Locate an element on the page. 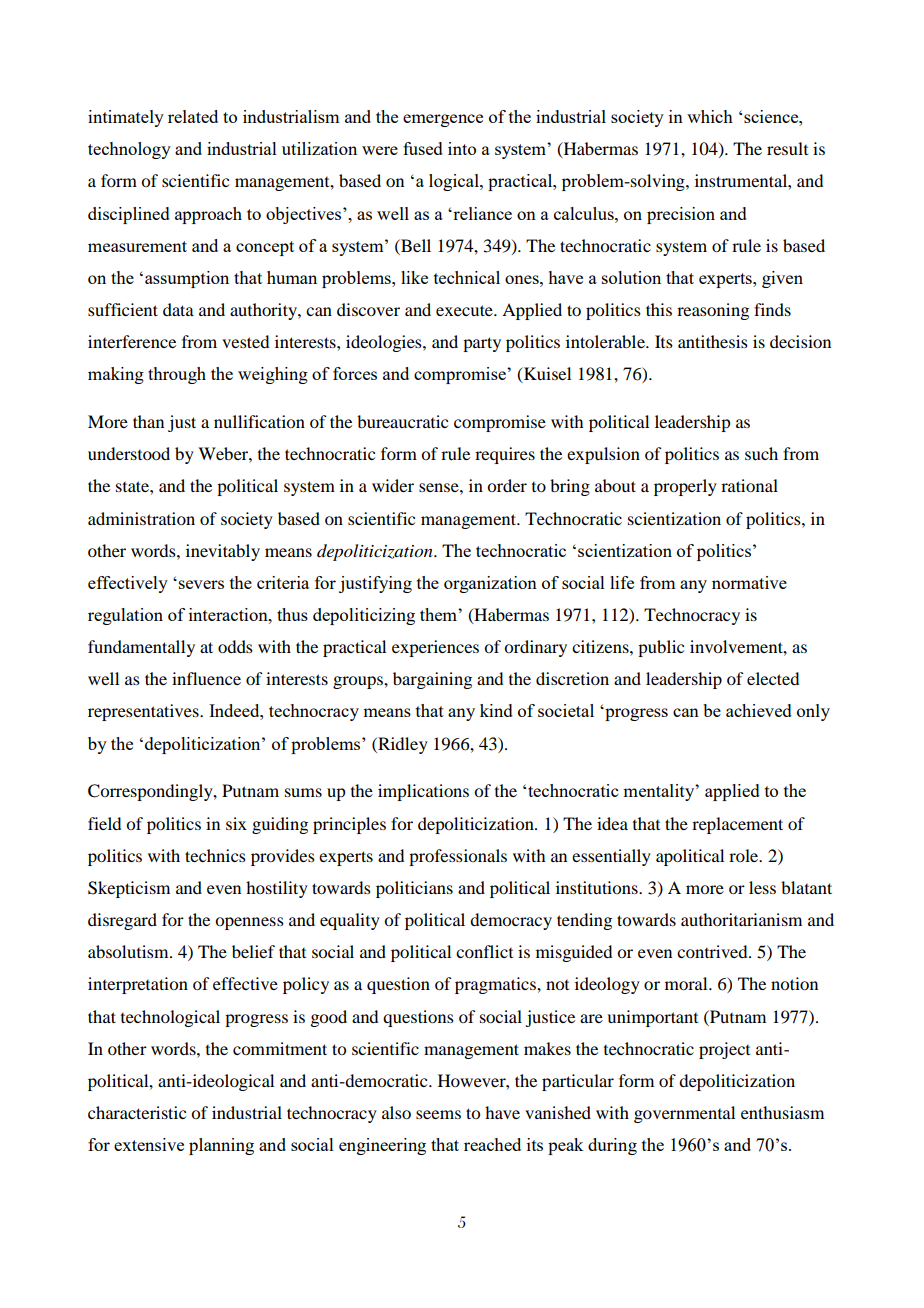 The image size is (924, 1308). governmental is located at coordinates (684, 1114).
